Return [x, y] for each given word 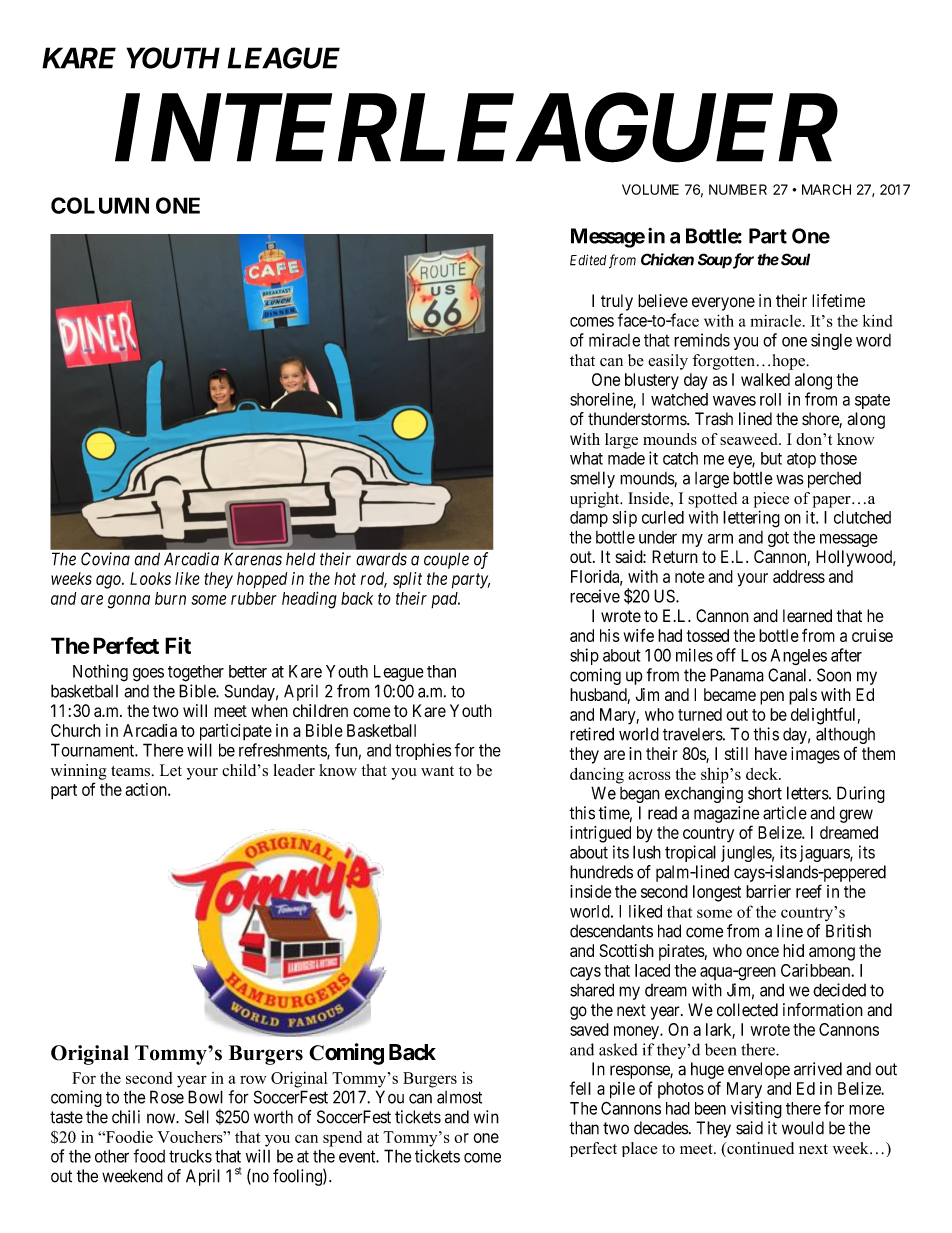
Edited [588, 260]
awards [381, 559]
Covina [105, 559]
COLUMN [100, 205]
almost [459, 1097]
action [147, 789]
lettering [751, 519]
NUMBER [738, 189]
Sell [197, 1117]
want [437, 771]
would [803, 1128]
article [785, 813]
